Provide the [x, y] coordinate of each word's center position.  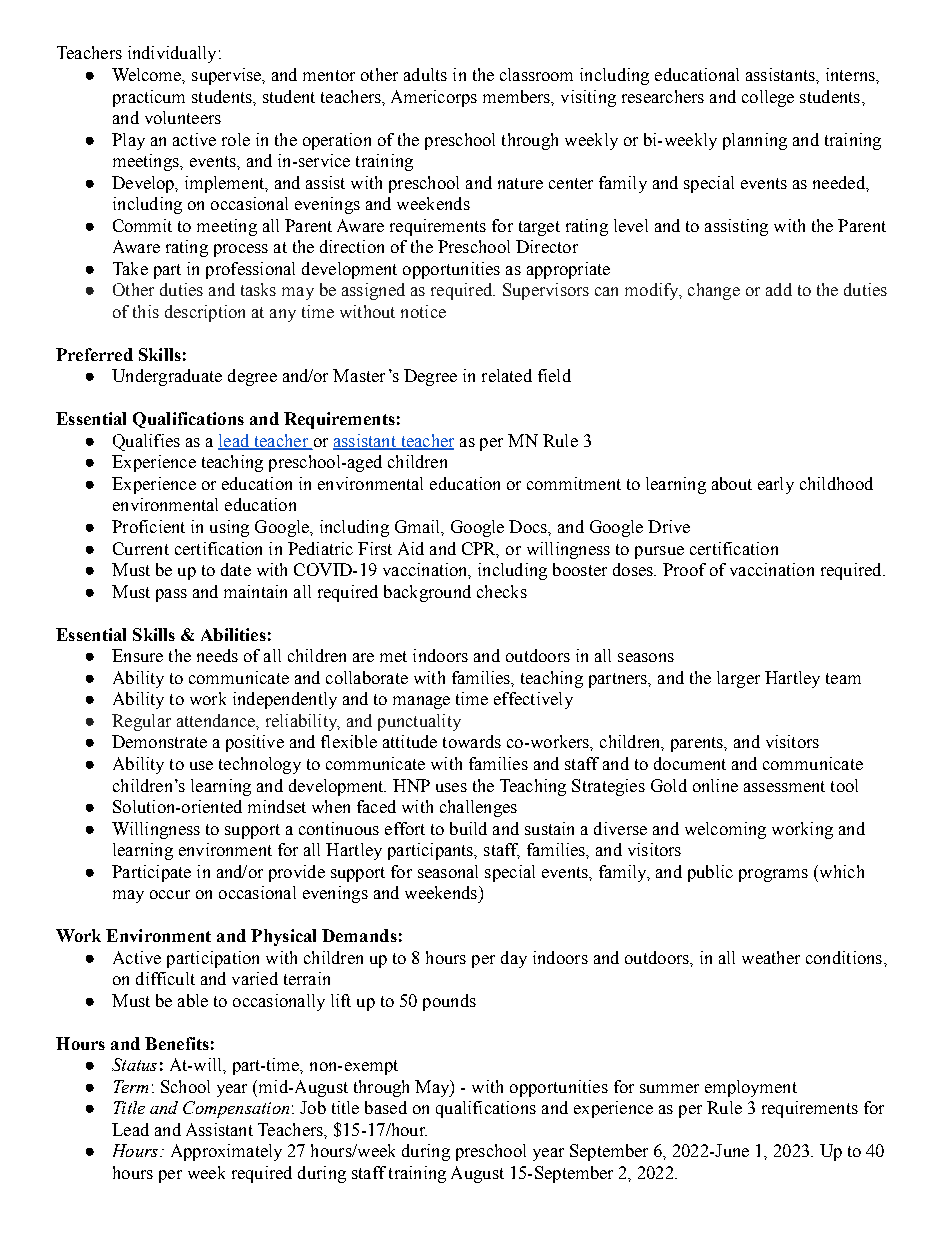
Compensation [236, 1109]
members [518, 97]
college [768, 98]
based [386, 1107]
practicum [149, 98]
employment [751, 1088]
